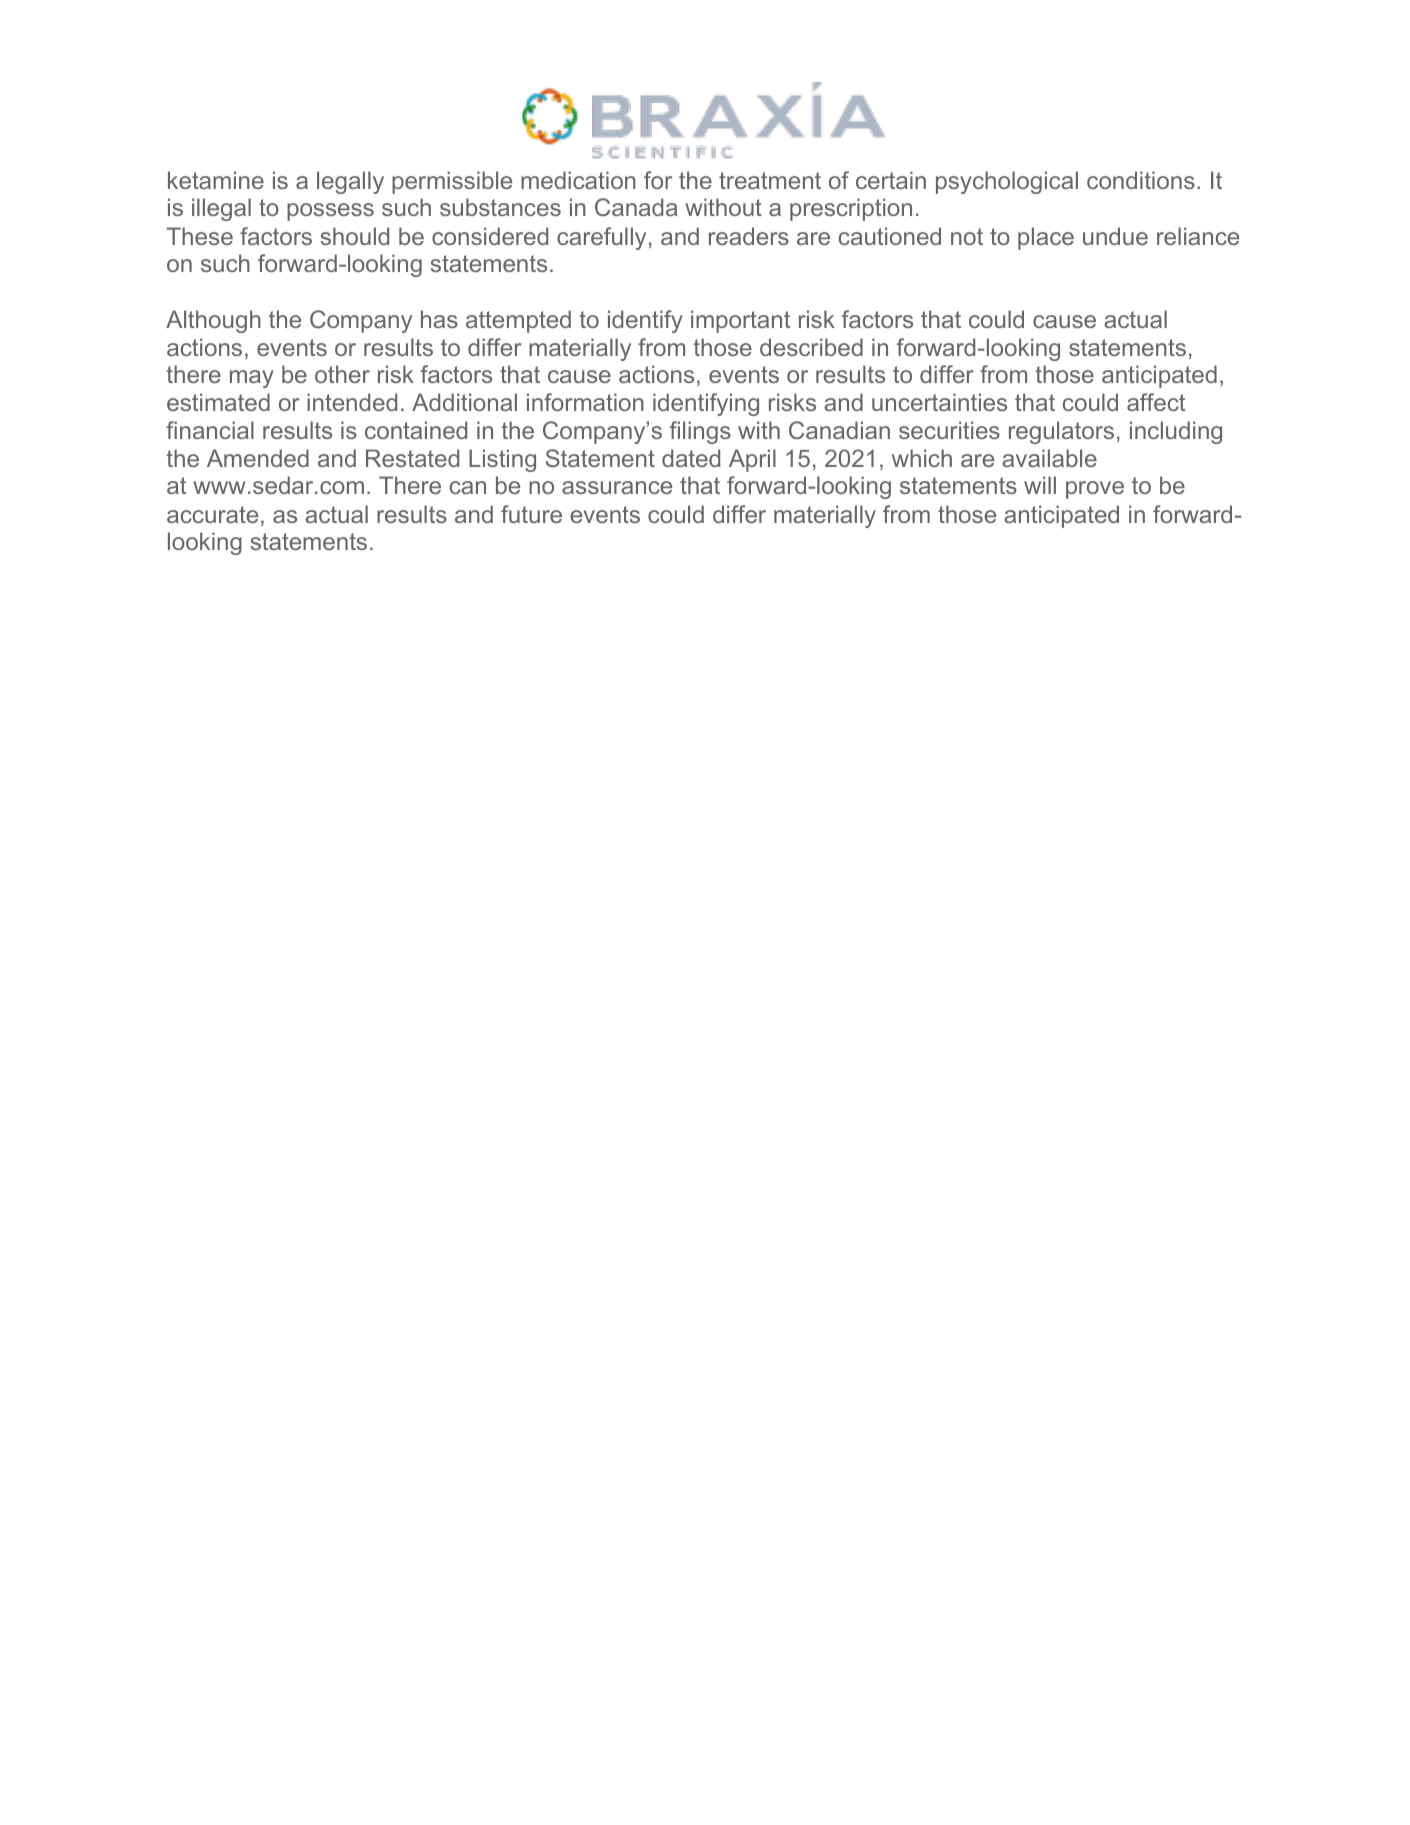 This screenshot has height=1825, width=1410. I want to click on accurate, so click(212, 514).
